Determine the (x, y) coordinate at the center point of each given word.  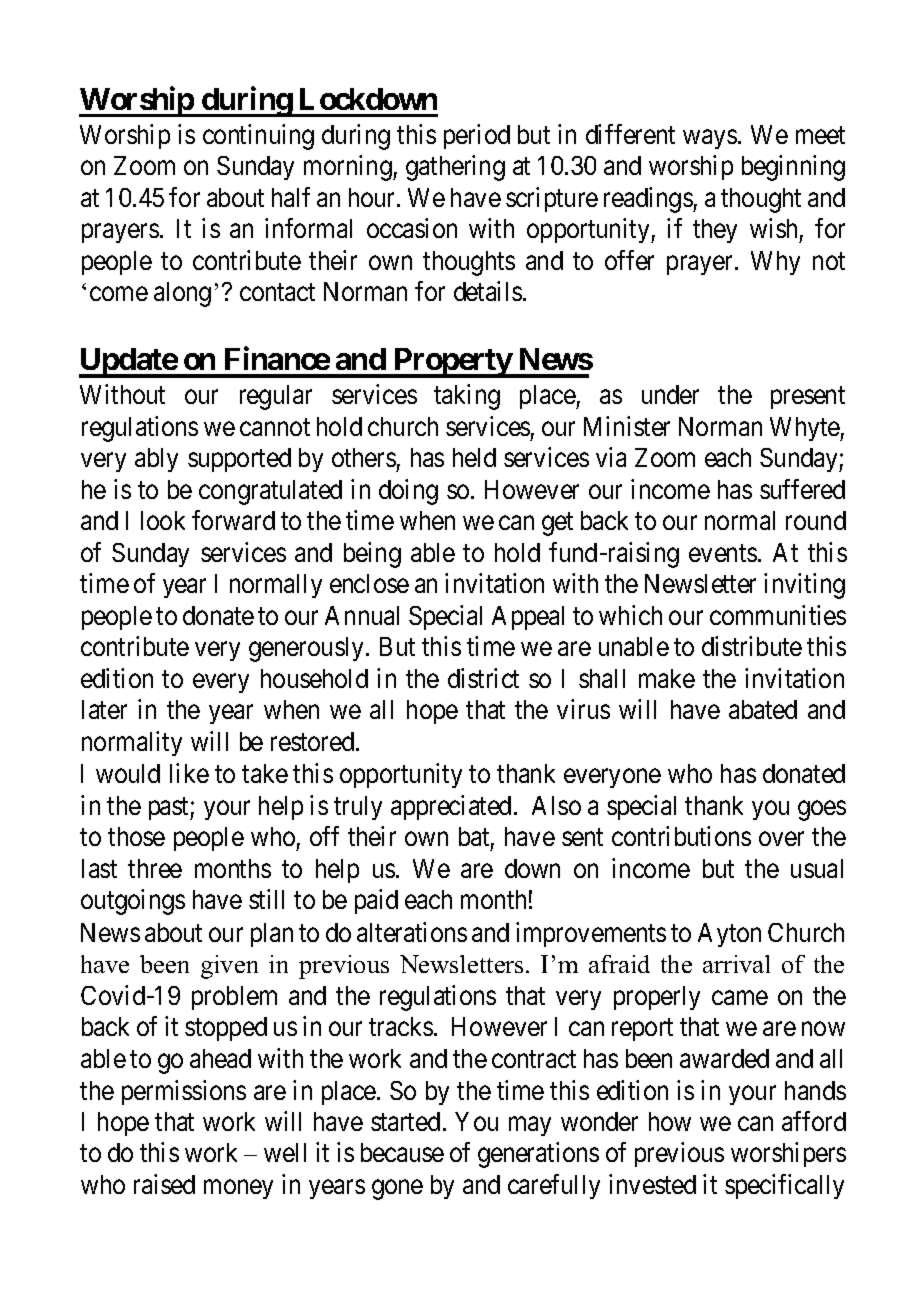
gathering (455, 168)
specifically (784, 1186)
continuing (258, 137)
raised (164, 1184)
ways (711, 139)
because (402, 1152)
